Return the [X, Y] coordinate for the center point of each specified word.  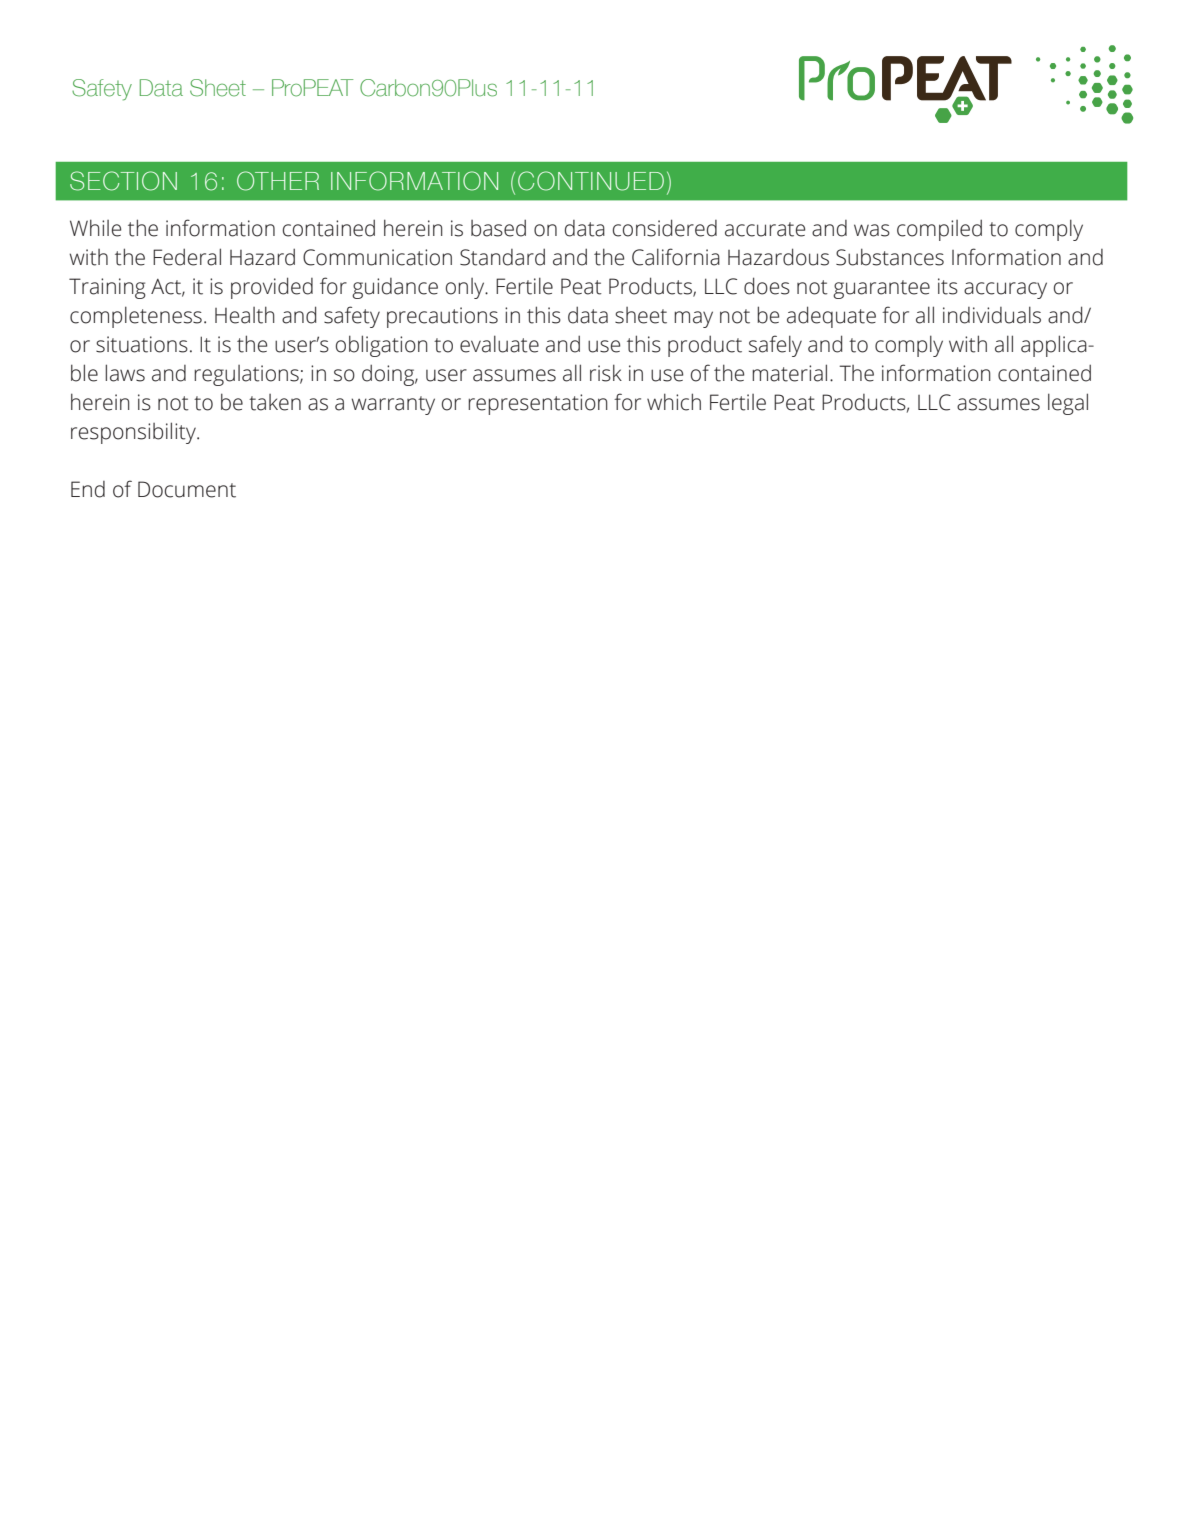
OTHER [278, 181]
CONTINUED [591, 181]
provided [272, 288]
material [789, 373]
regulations [247, 375]
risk [606, 373]
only [466, 288]
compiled [939, 230]
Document [187, 489]
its [948, 286]
